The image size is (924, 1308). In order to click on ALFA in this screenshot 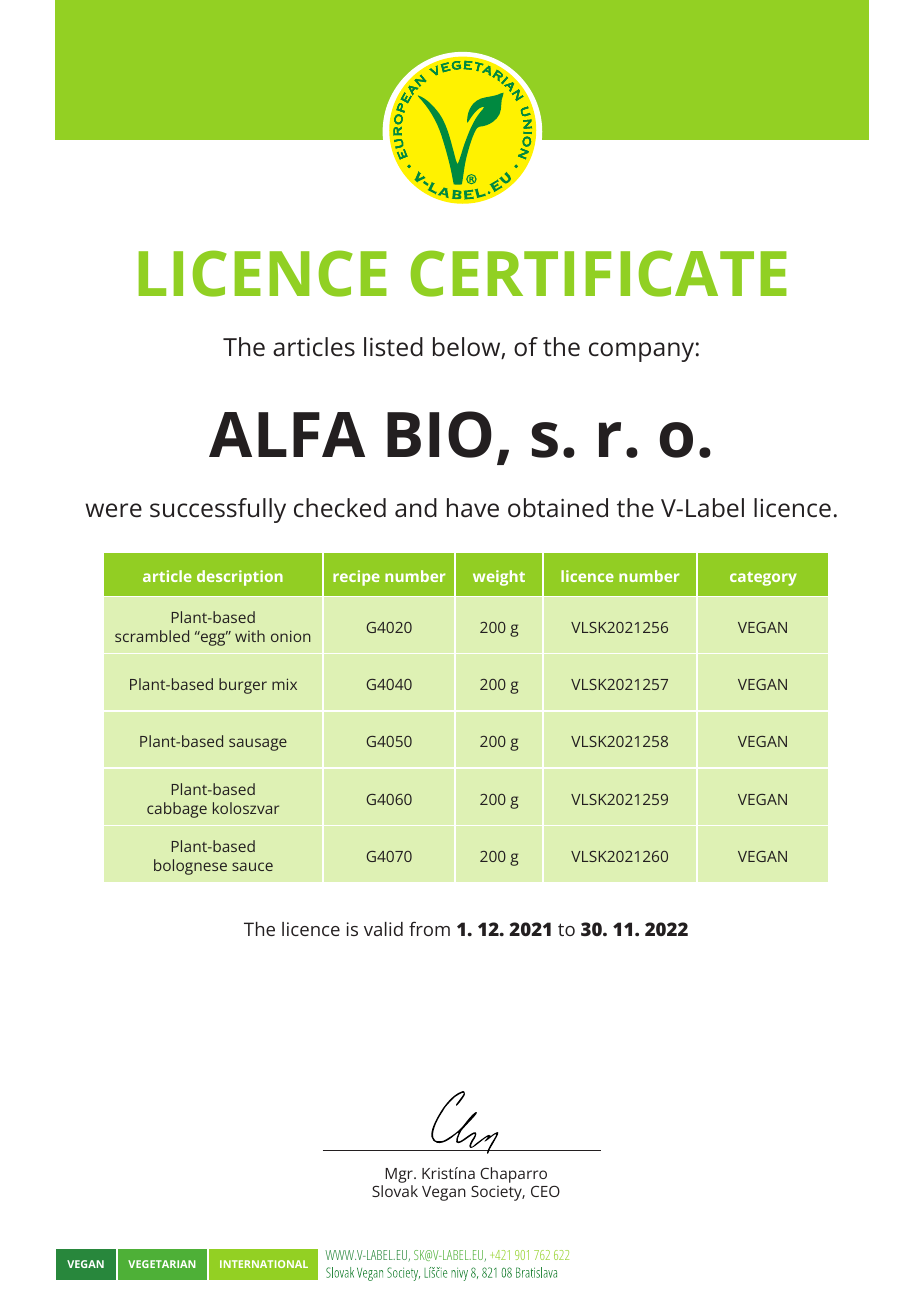, I will do `click(287, 434)`.
